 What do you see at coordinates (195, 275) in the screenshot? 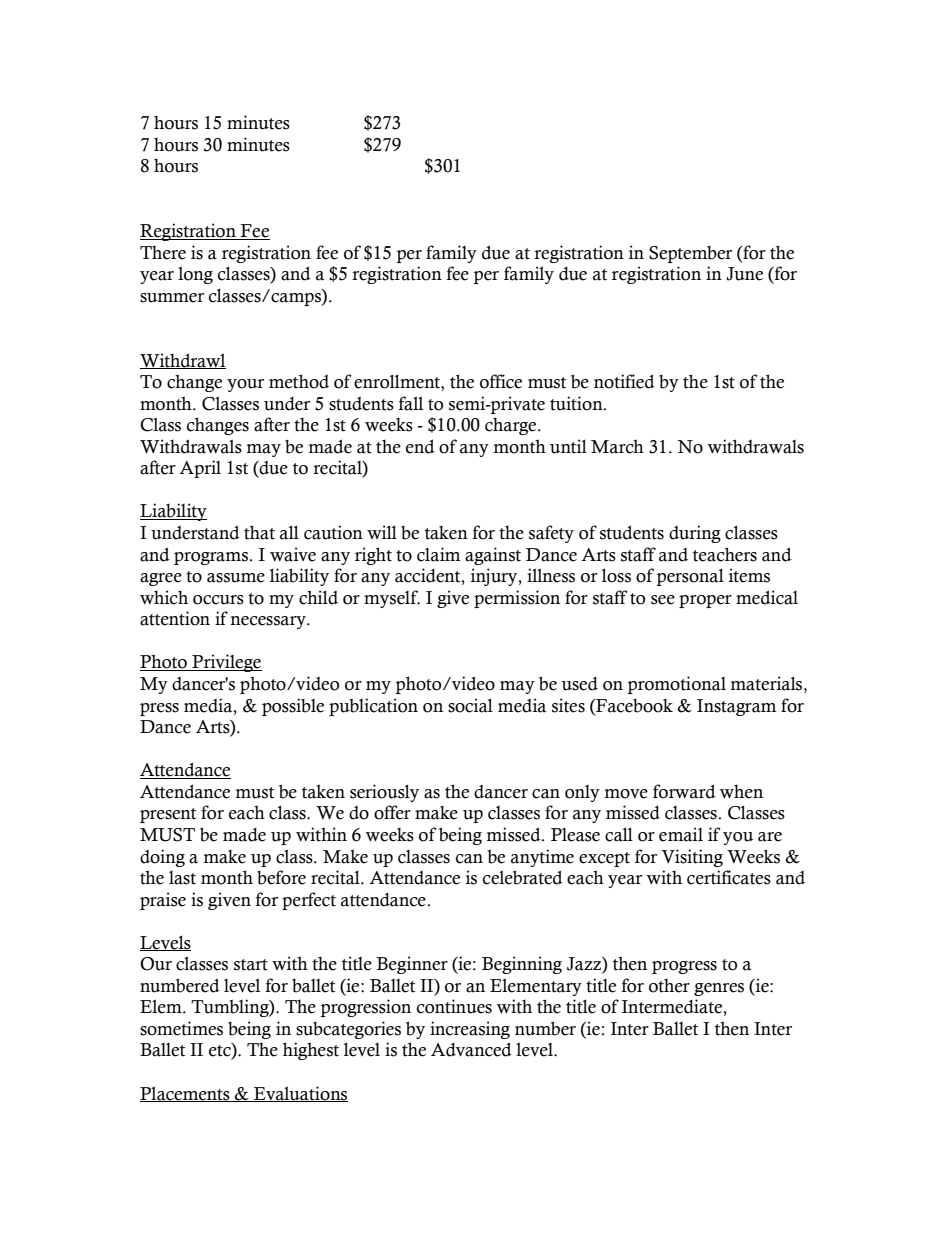
I see `long` at bounding box center [195, 275].
